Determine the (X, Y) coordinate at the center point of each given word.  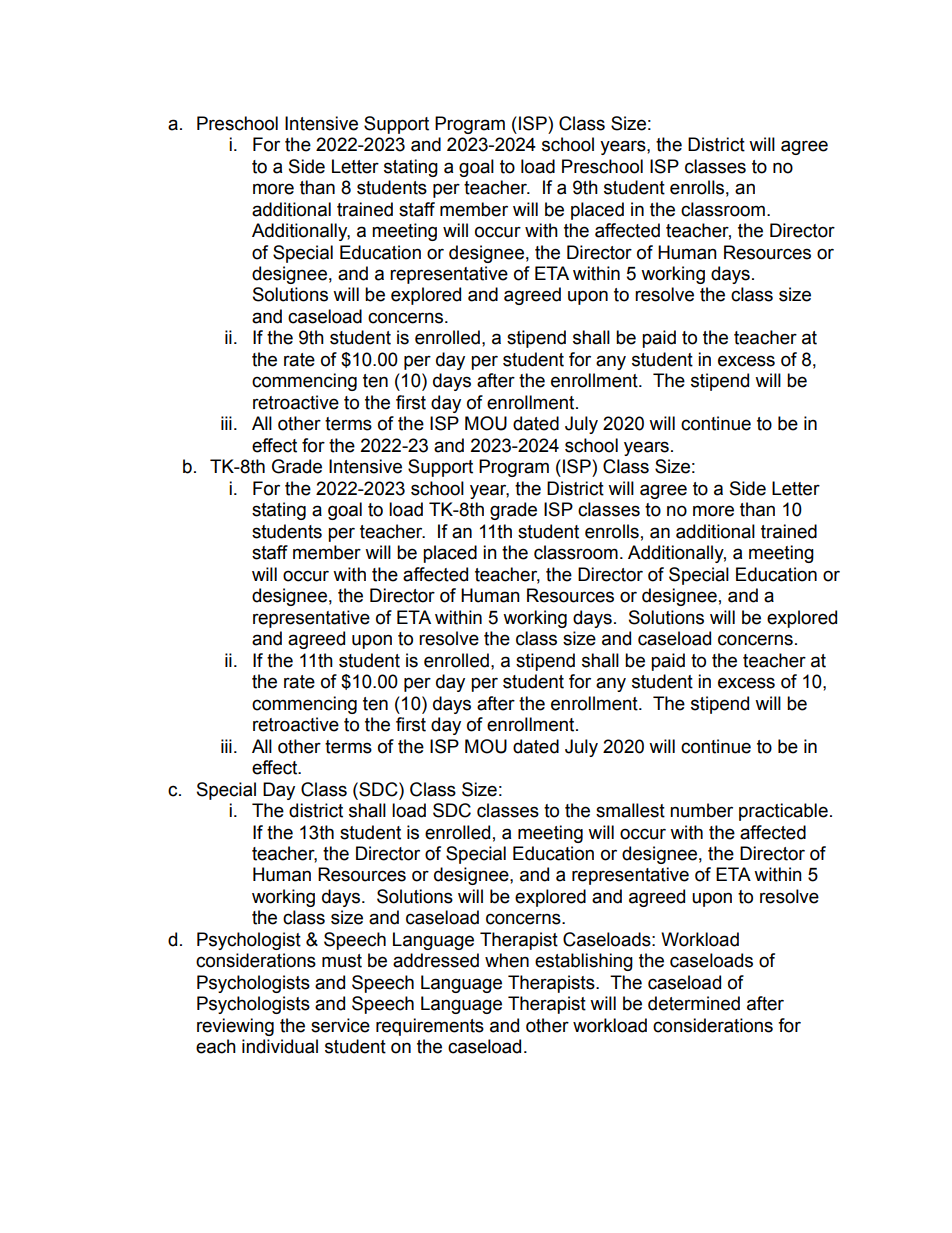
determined (694, 1003)
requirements (430, 1027)
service (340, 1025)
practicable (783, 812)
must (342, 961)
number (701, 810)
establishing (584, 962)
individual (280, 1046)
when (507, 960)
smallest (630, 810)
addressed (436, 960)
